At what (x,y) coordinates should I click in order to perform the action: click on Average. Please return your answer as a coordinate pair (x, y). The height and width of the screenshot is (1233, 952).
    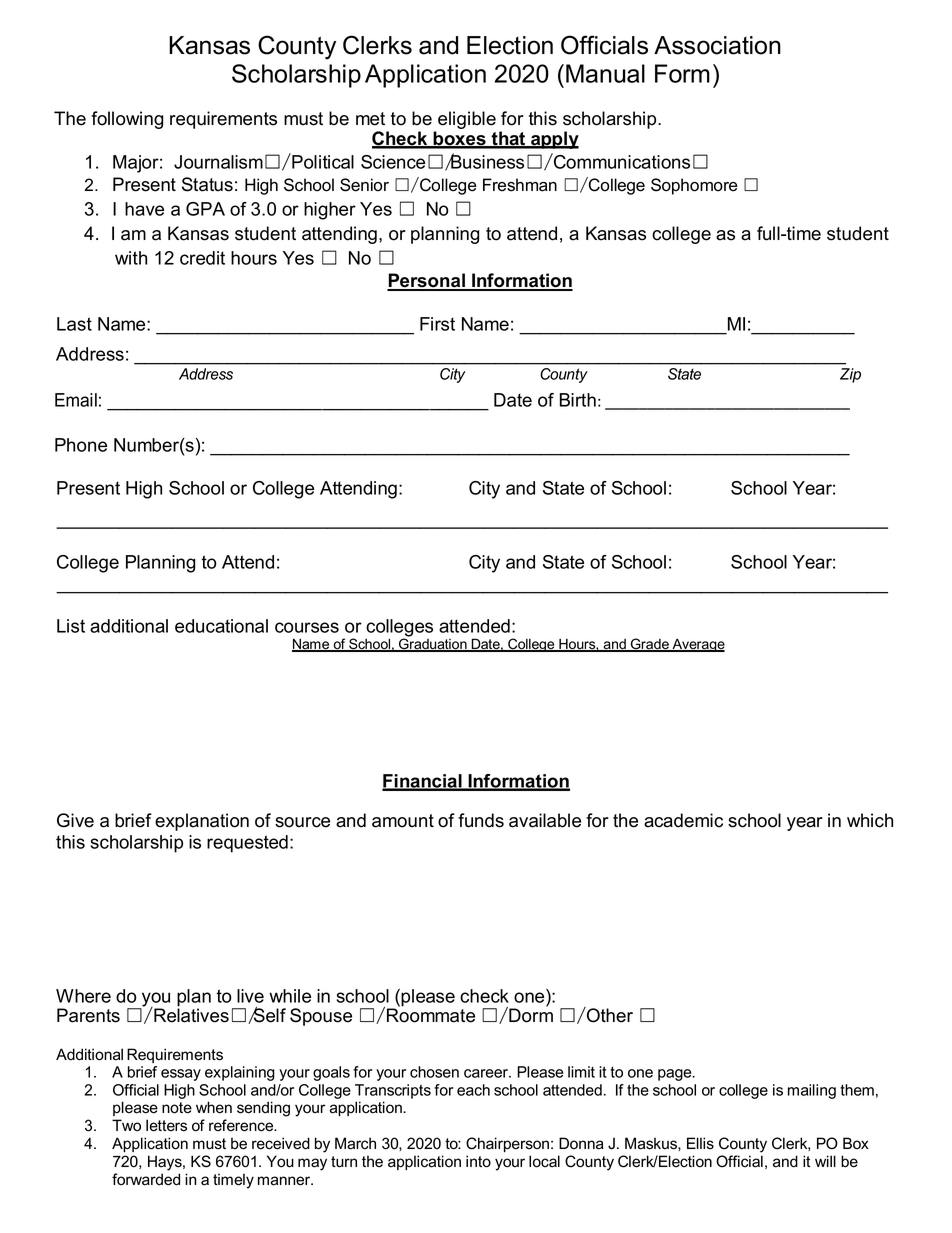
    Looking at the image, I should click on (697, 645).
